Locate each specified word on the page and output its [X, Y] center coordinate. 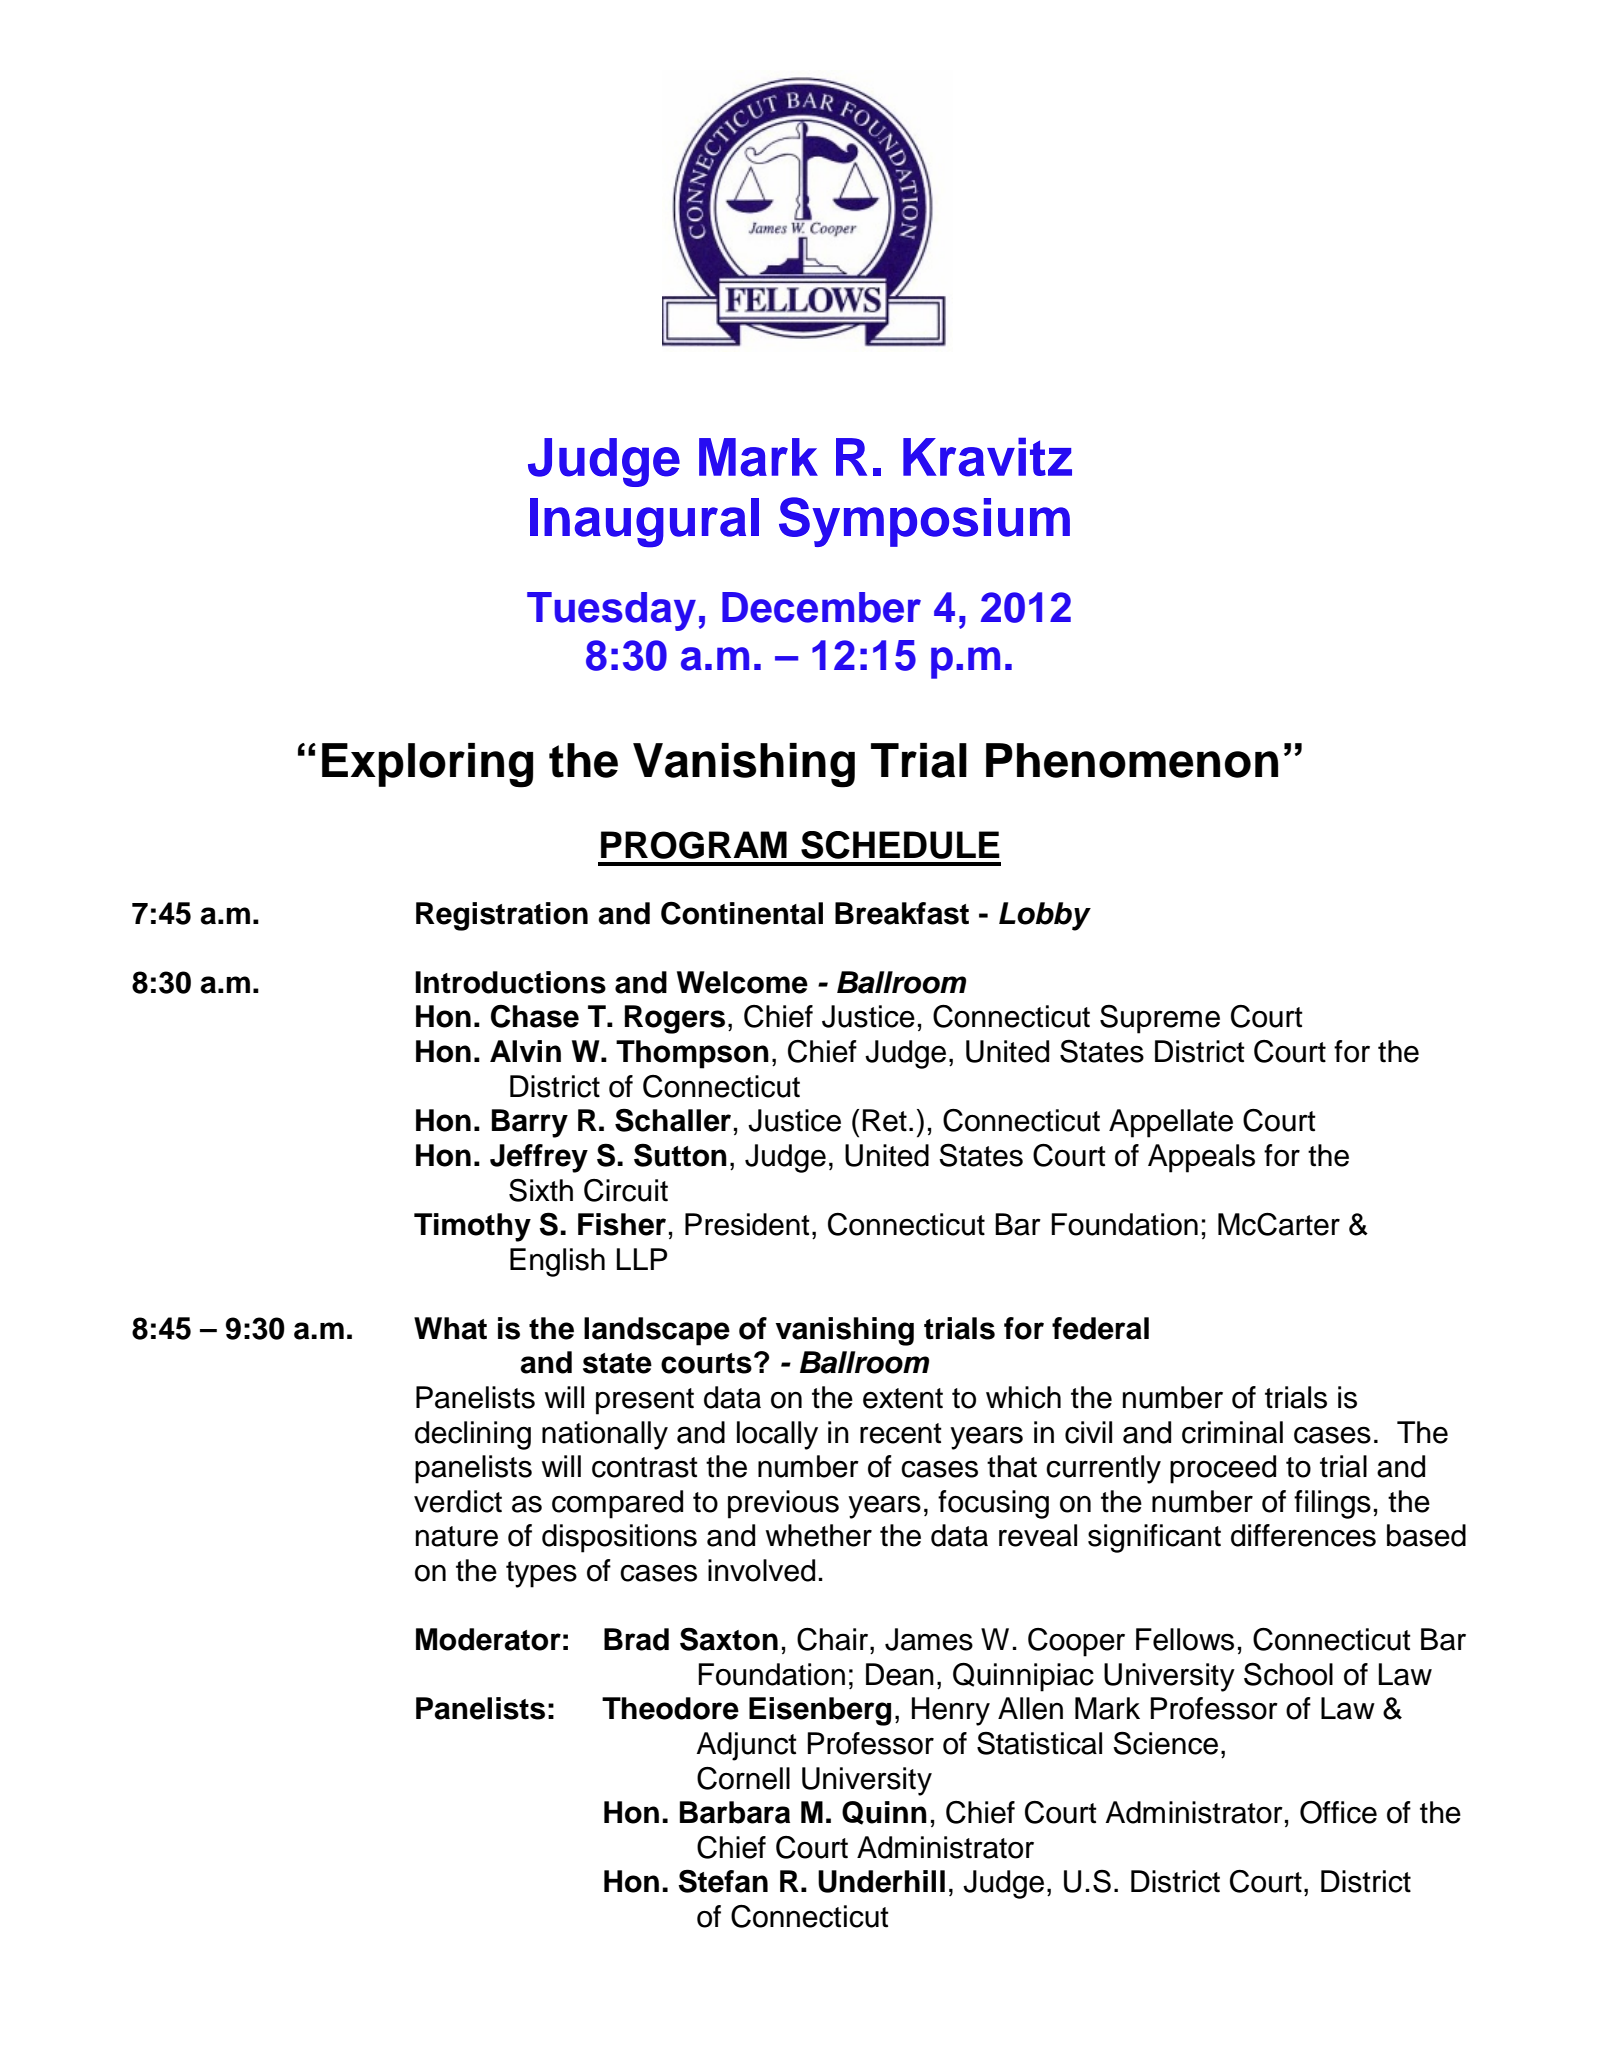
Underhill [881, 1881]
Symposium [924, 522]
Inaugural [644, 523]
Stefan [723, 1881]
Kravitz [987, 457]
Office [1338, 1812]
